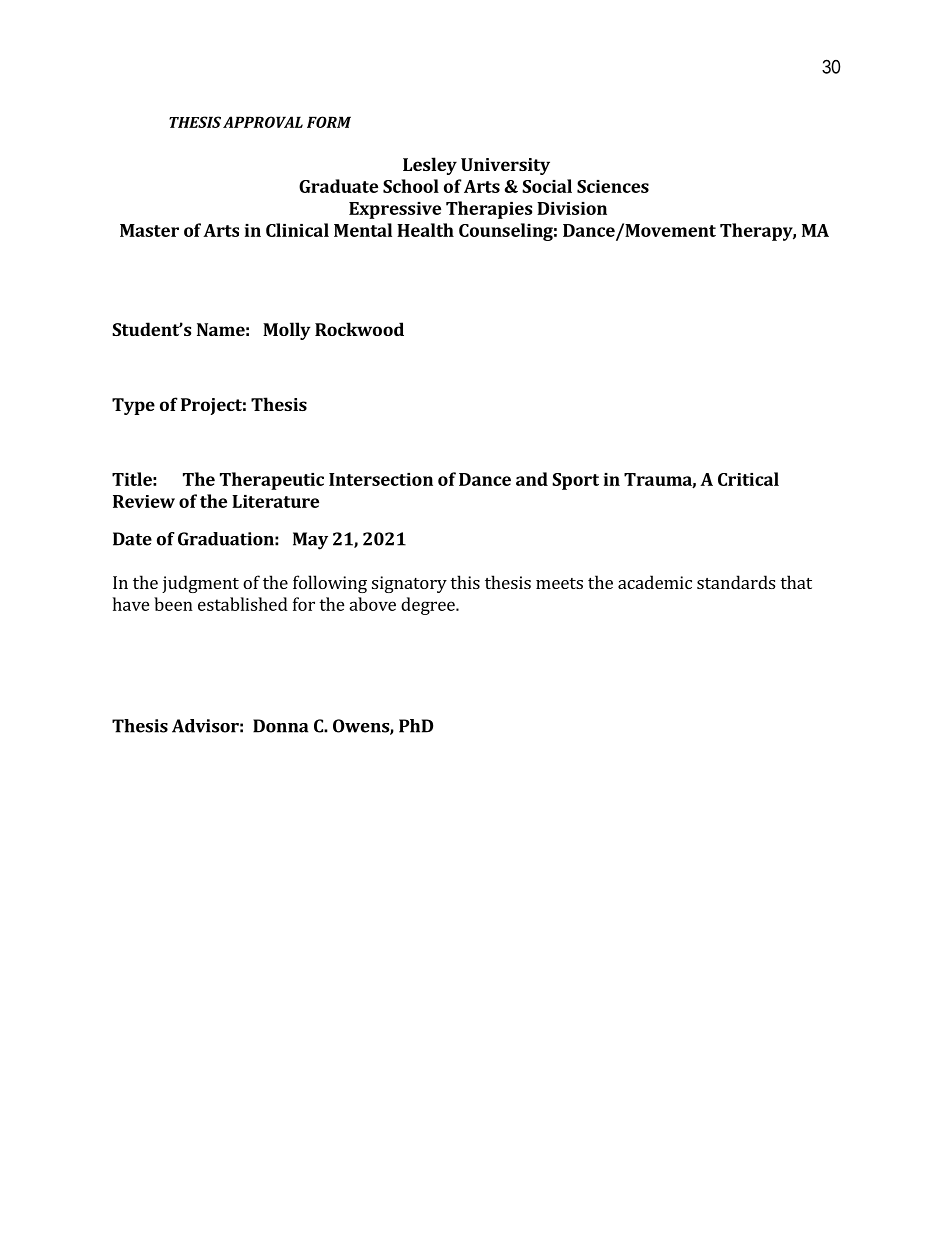 The image size is (952, 1233). What do you see at coordinates (200, 584) in the image?
I see `judgment` at bounding box center [200, 584].
